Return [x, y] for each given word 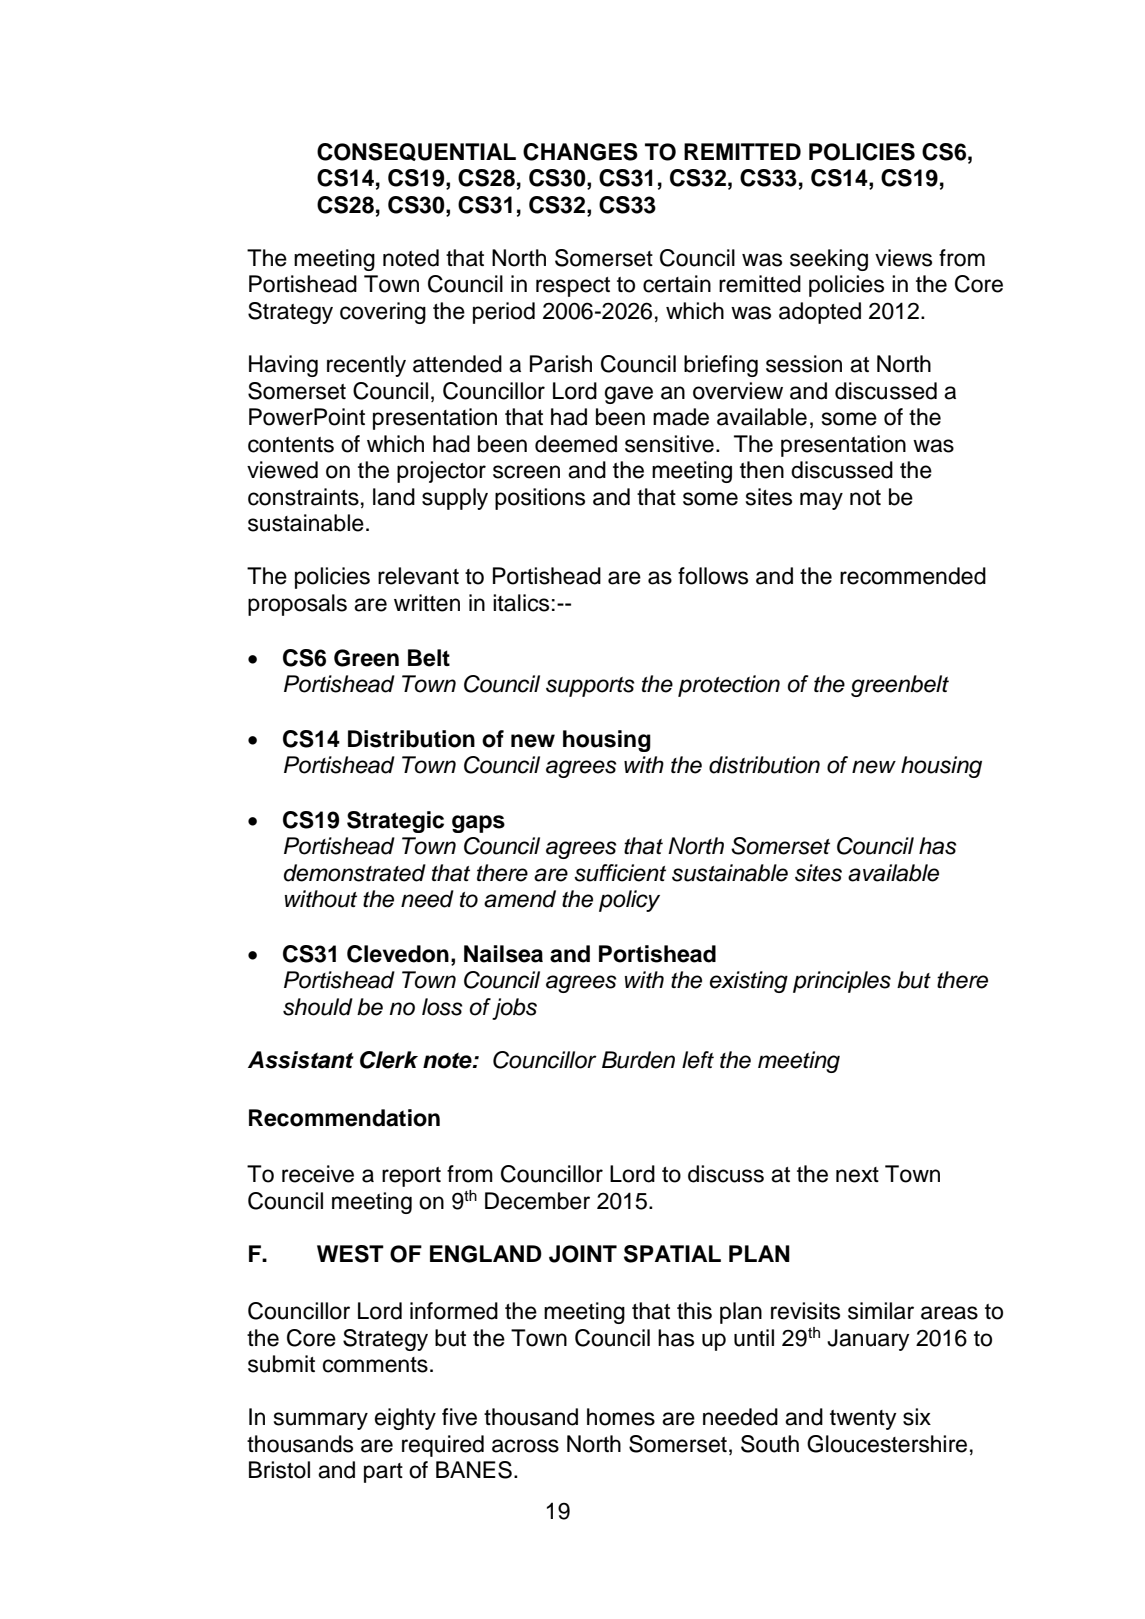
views [903, 258]
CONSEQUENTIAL [416, 152]
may [821, 501]
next [857, 1175]
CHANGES [580, 152]
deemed [576, 444]
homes [621, 1417]
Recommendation [344, 1118]
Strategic [395, 822]
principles [842, 982]
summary [321, 1421]
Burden [638, 1060]
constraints [303, 497]
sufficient [620, 873]
